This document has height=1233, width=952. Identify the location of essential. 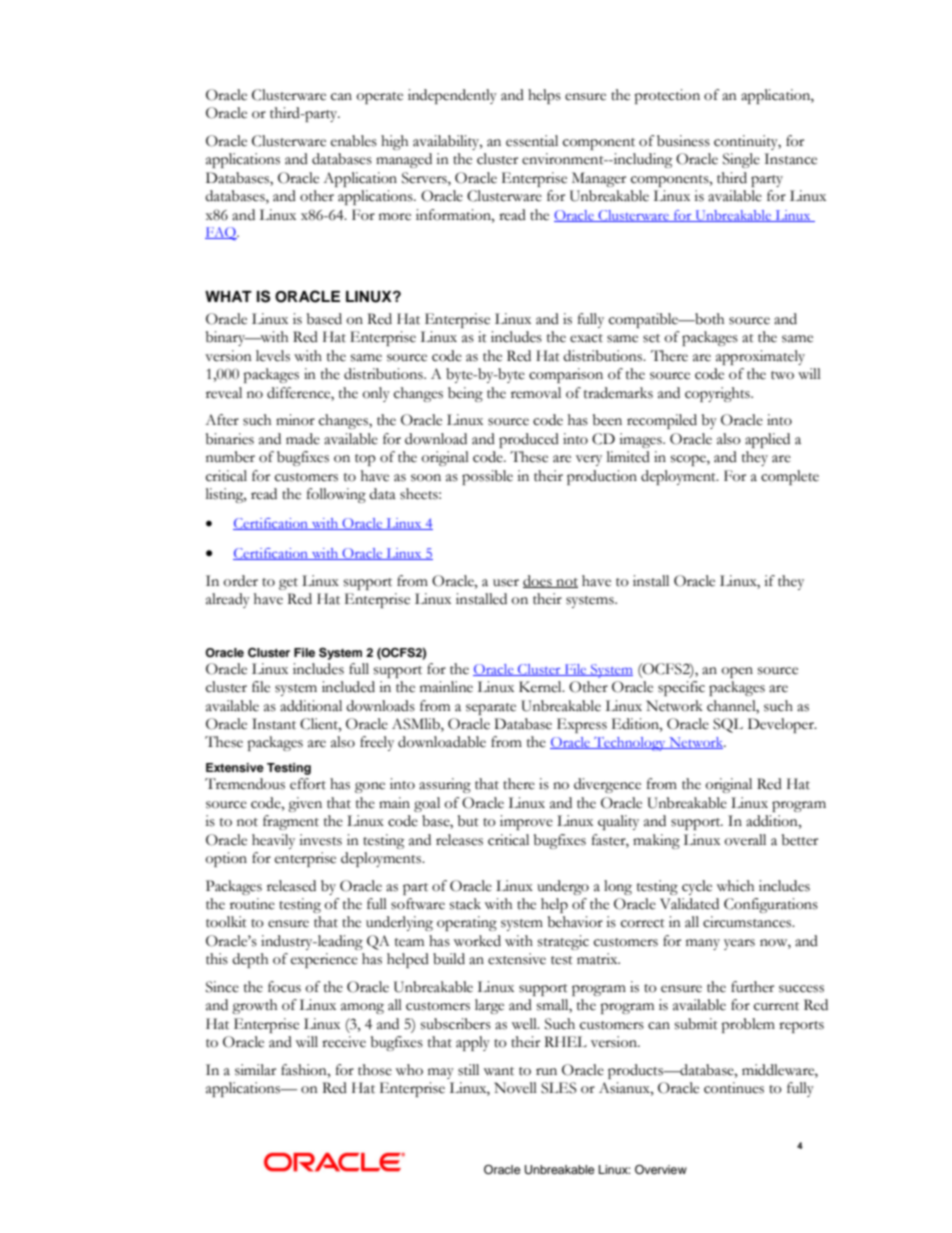
(532, 141).
